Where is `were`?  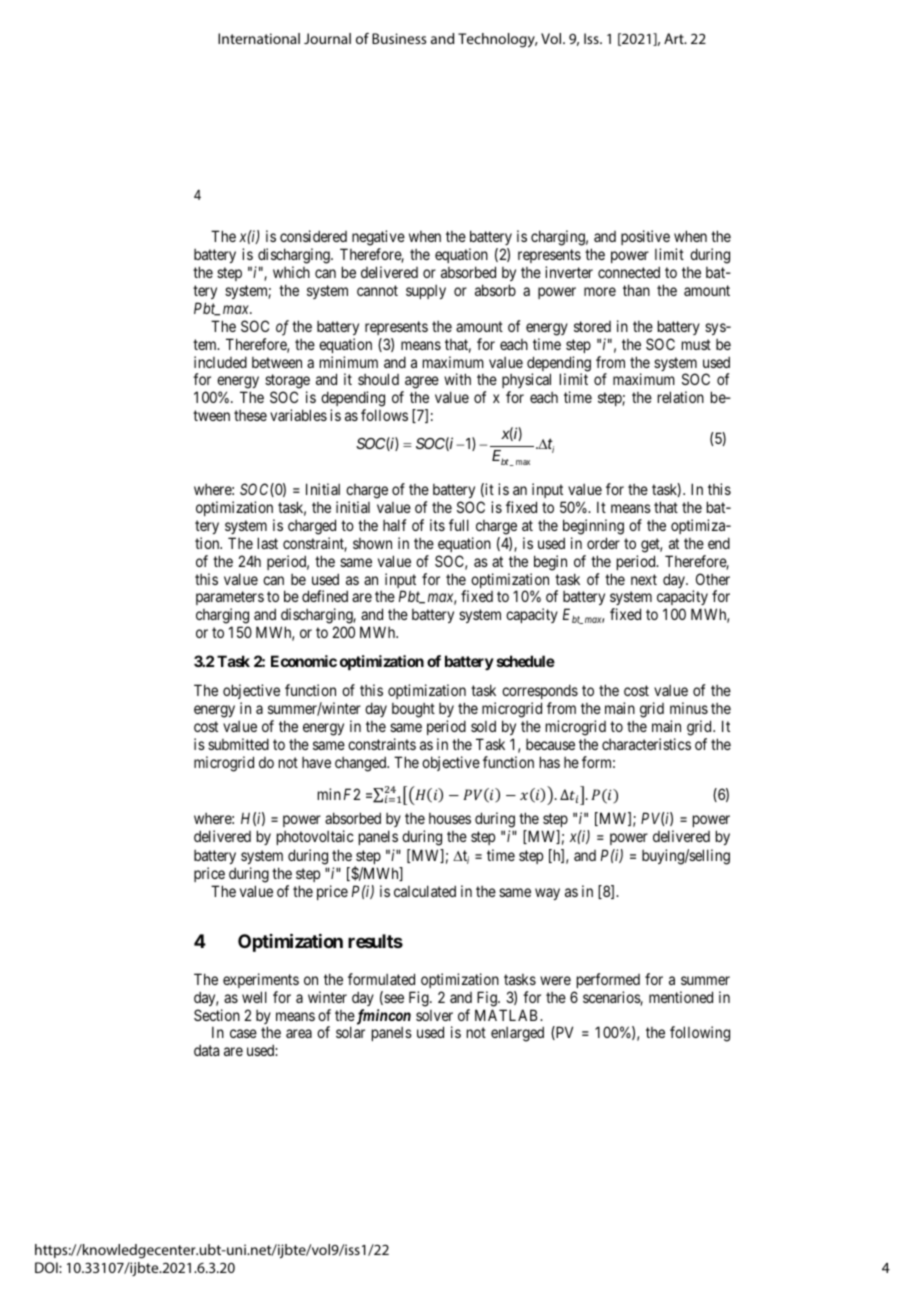 were is located at coordinates (555, 980).
